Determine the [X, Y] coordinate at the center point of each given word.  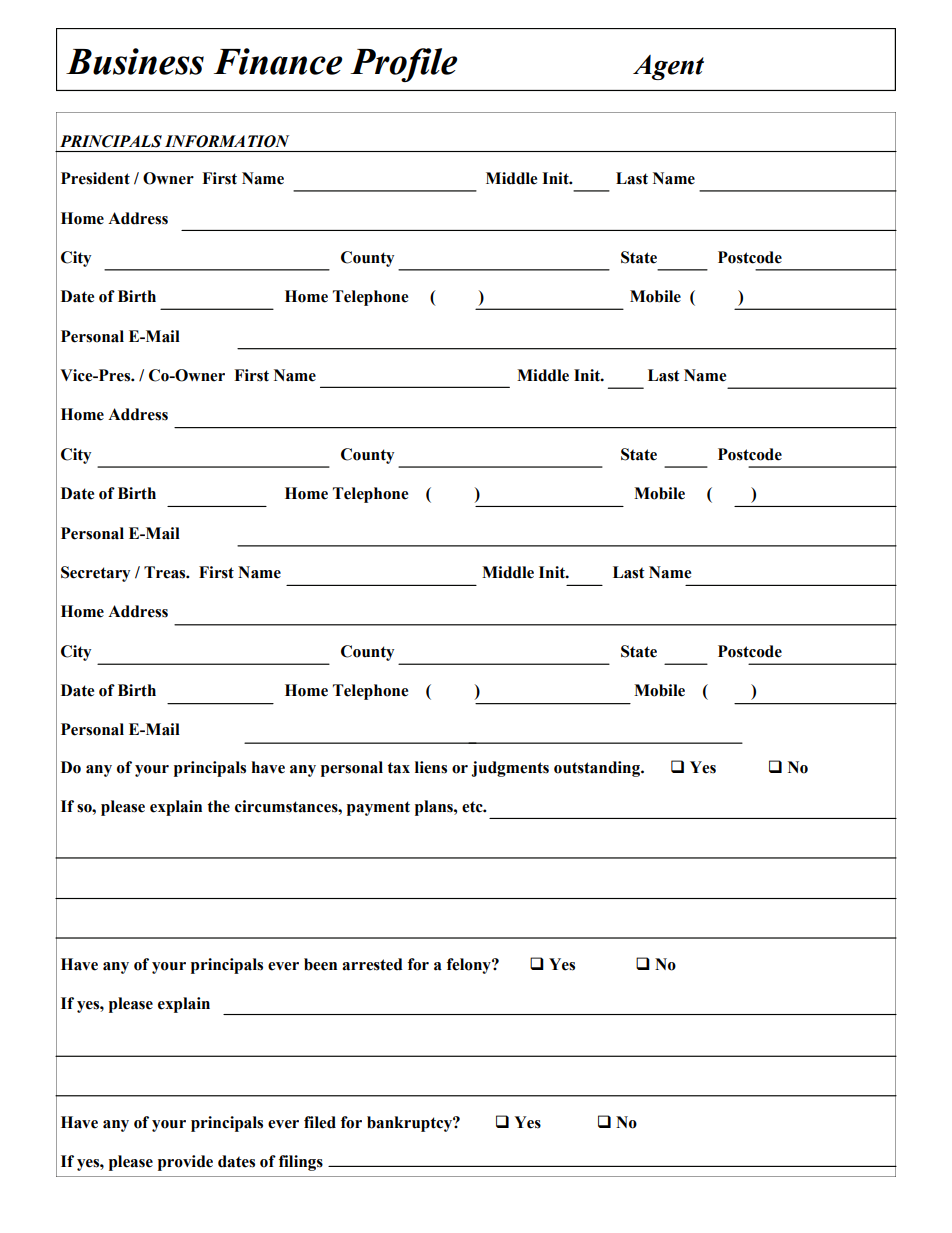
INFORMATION [227, 141]
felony [470, 966]
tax [398, 768]
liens [431, 767]
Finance [278, 61]
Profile [403, 65]
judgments [510, 769]
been [320, 964]
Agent [668, 67]
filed [320, 1122]
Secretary [95, 574]
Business [135, 61]
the [218, 806]
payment [378, 808]
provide [185, 1163]
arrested [372, 964]
